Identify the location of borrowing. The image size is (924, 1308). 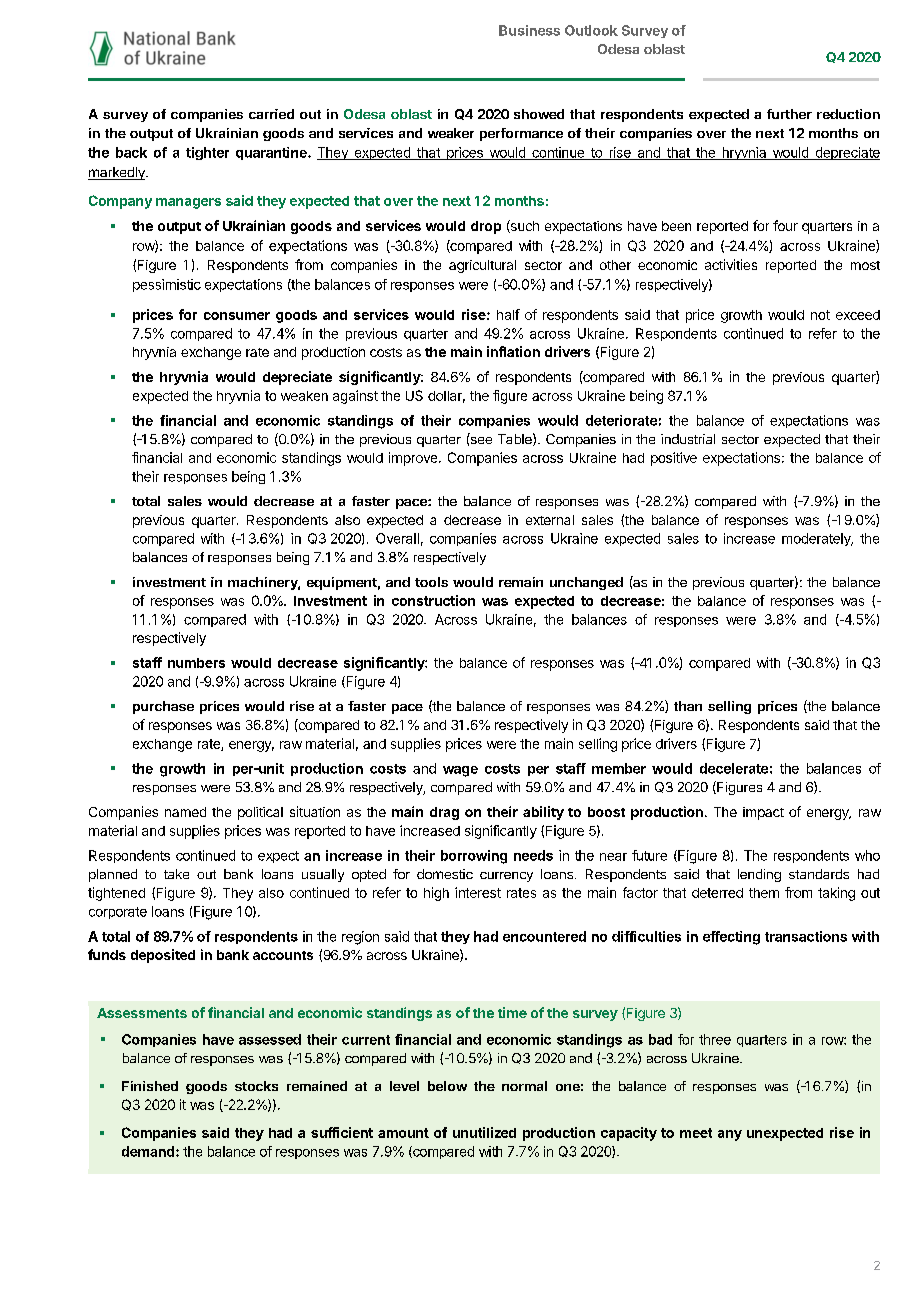
(474, 857).
